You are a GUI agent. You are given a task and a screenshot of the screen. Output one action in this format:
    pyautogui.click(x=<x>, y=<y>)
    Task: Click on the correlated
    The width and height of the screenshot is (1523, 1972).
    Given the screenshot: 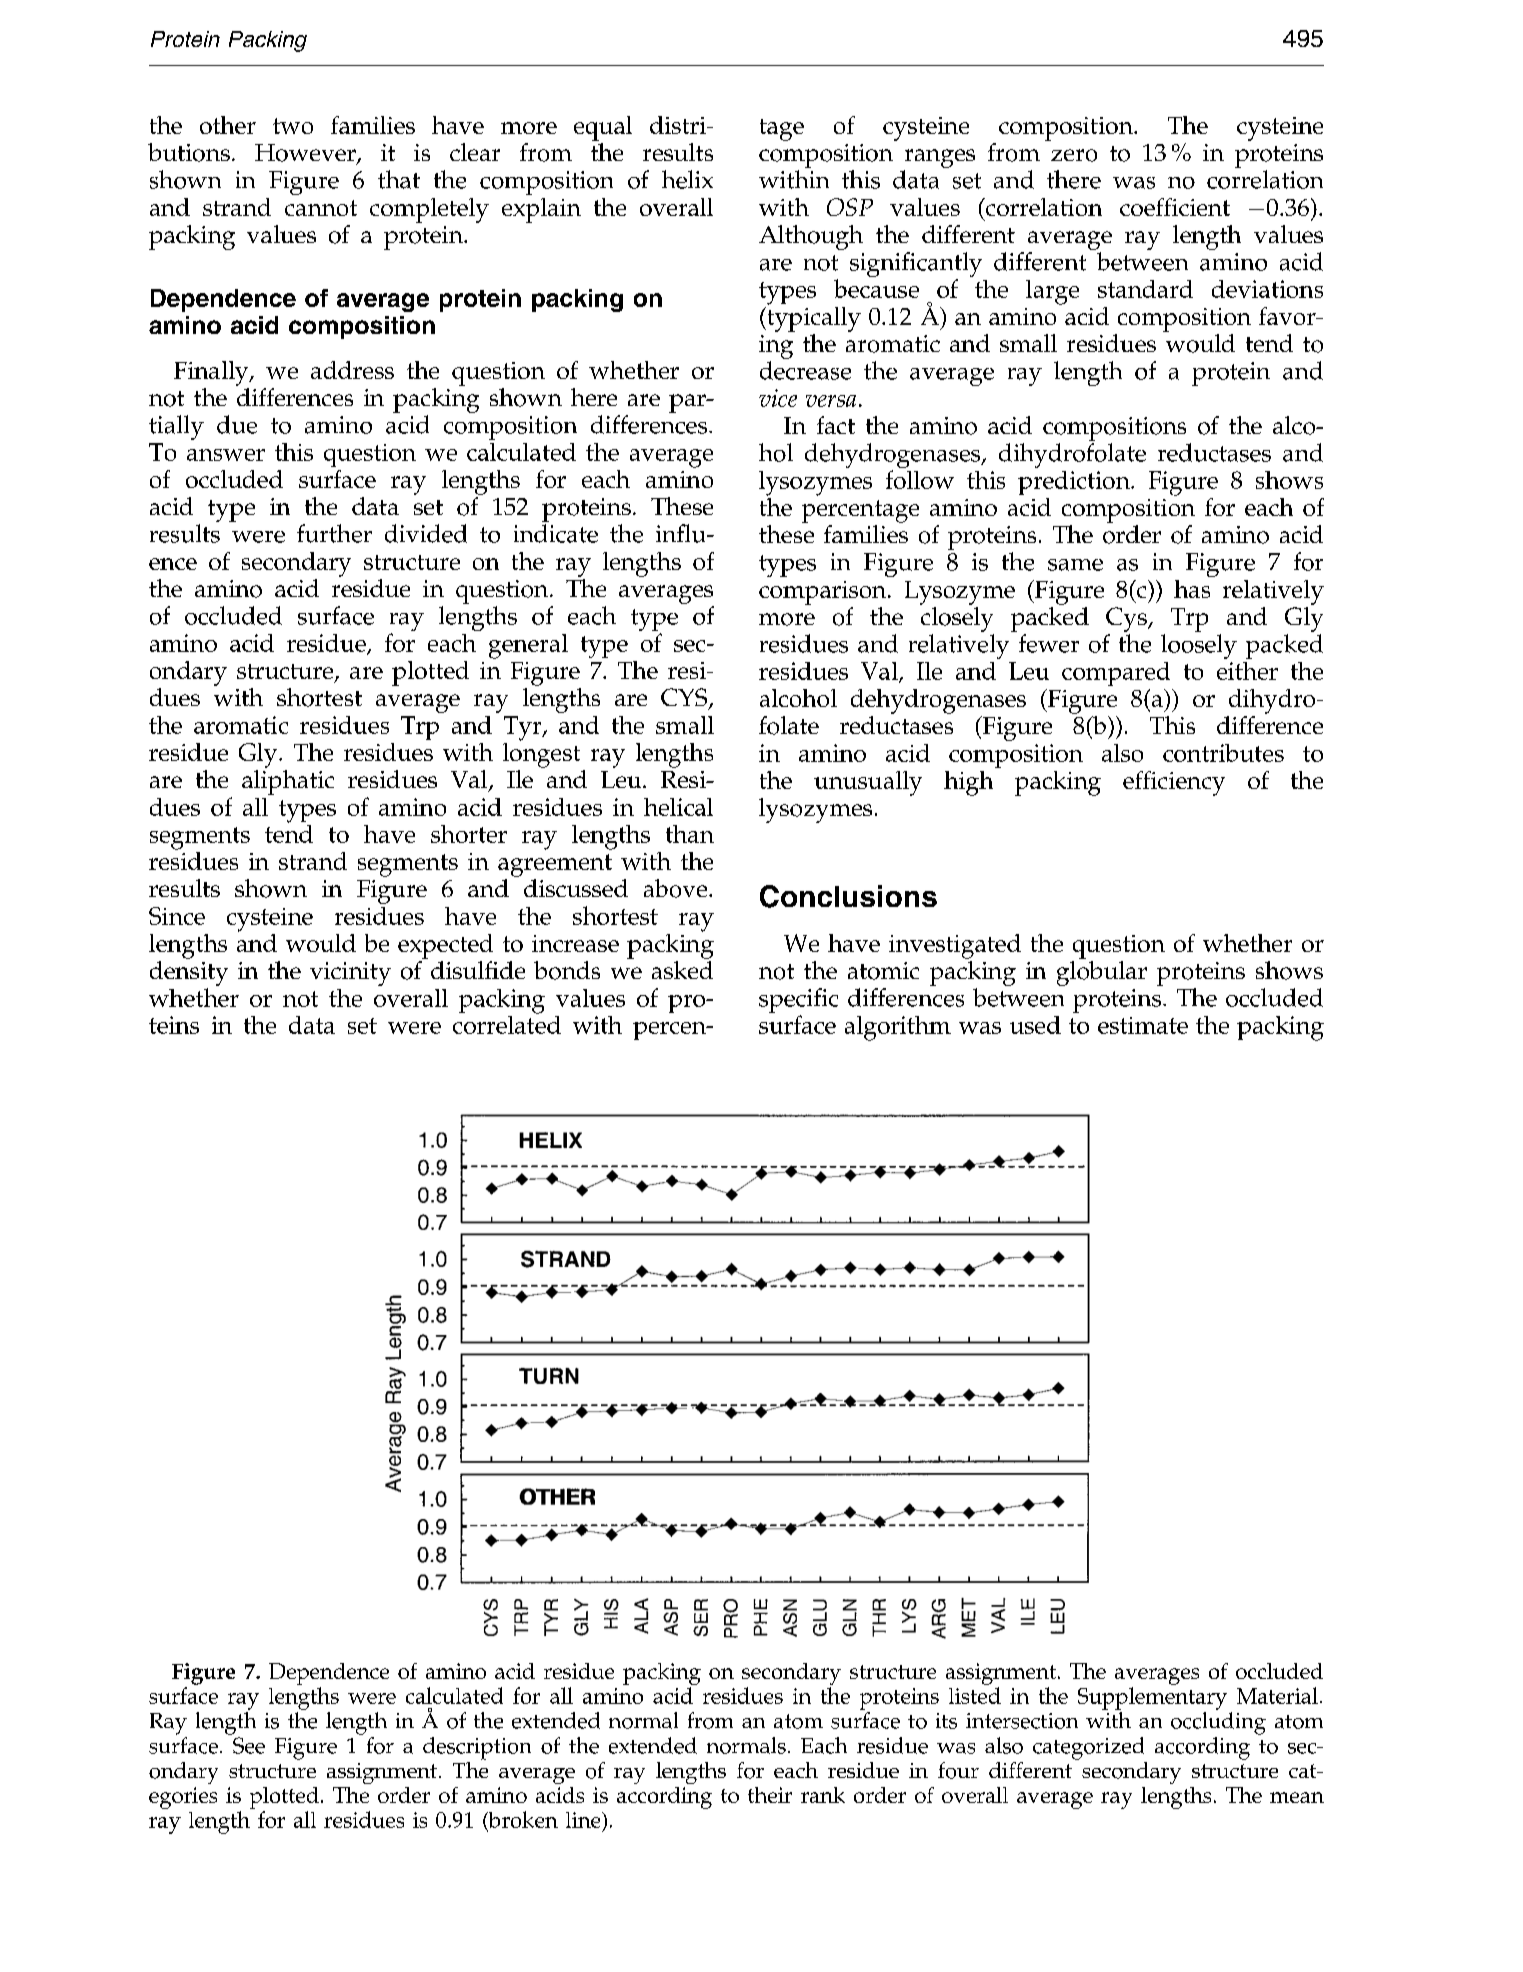 What is the action you would take?
    pyautogui.click(x=507, y=1023)
